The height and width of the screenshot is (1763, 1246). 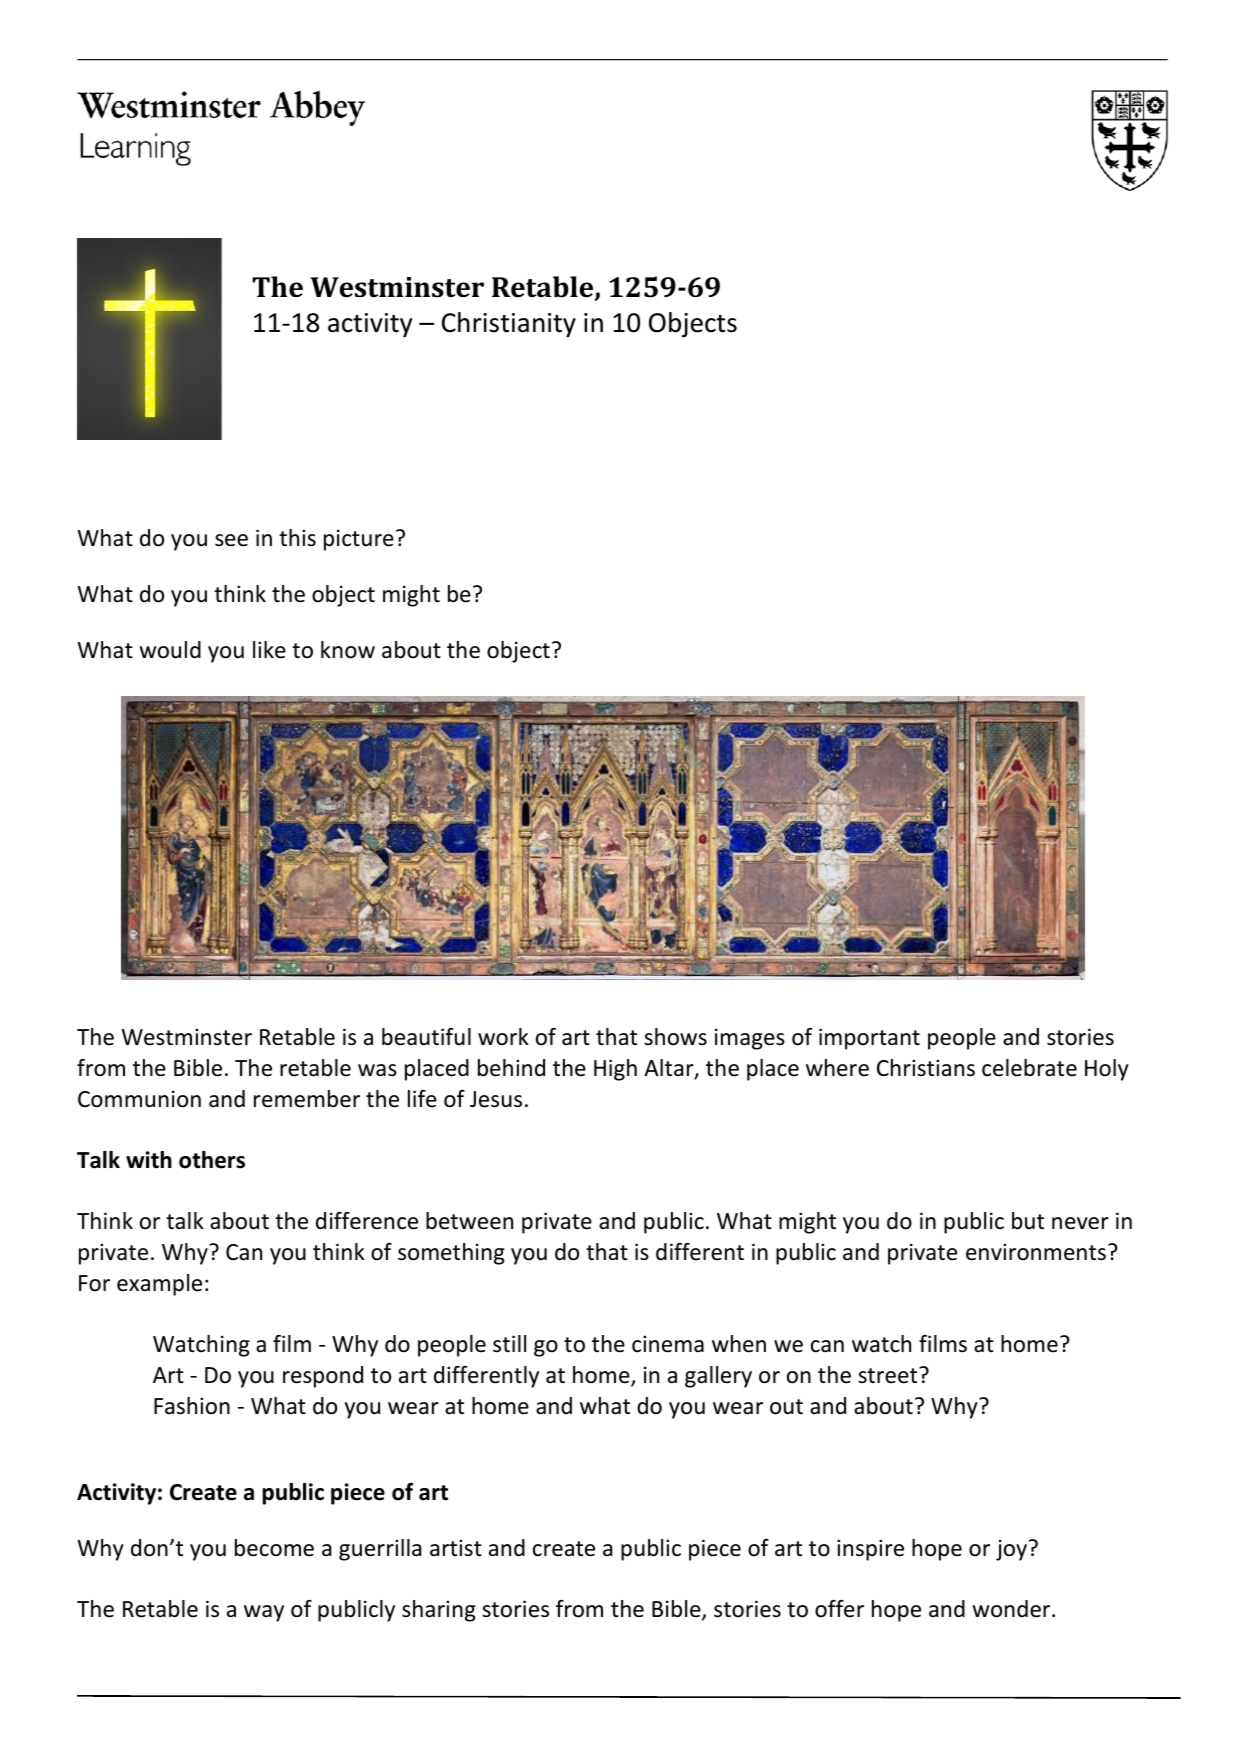 What do you see at coordinates (274, 1548) in the screenshot?
I see `become` at bounding box center [274, 1548].
